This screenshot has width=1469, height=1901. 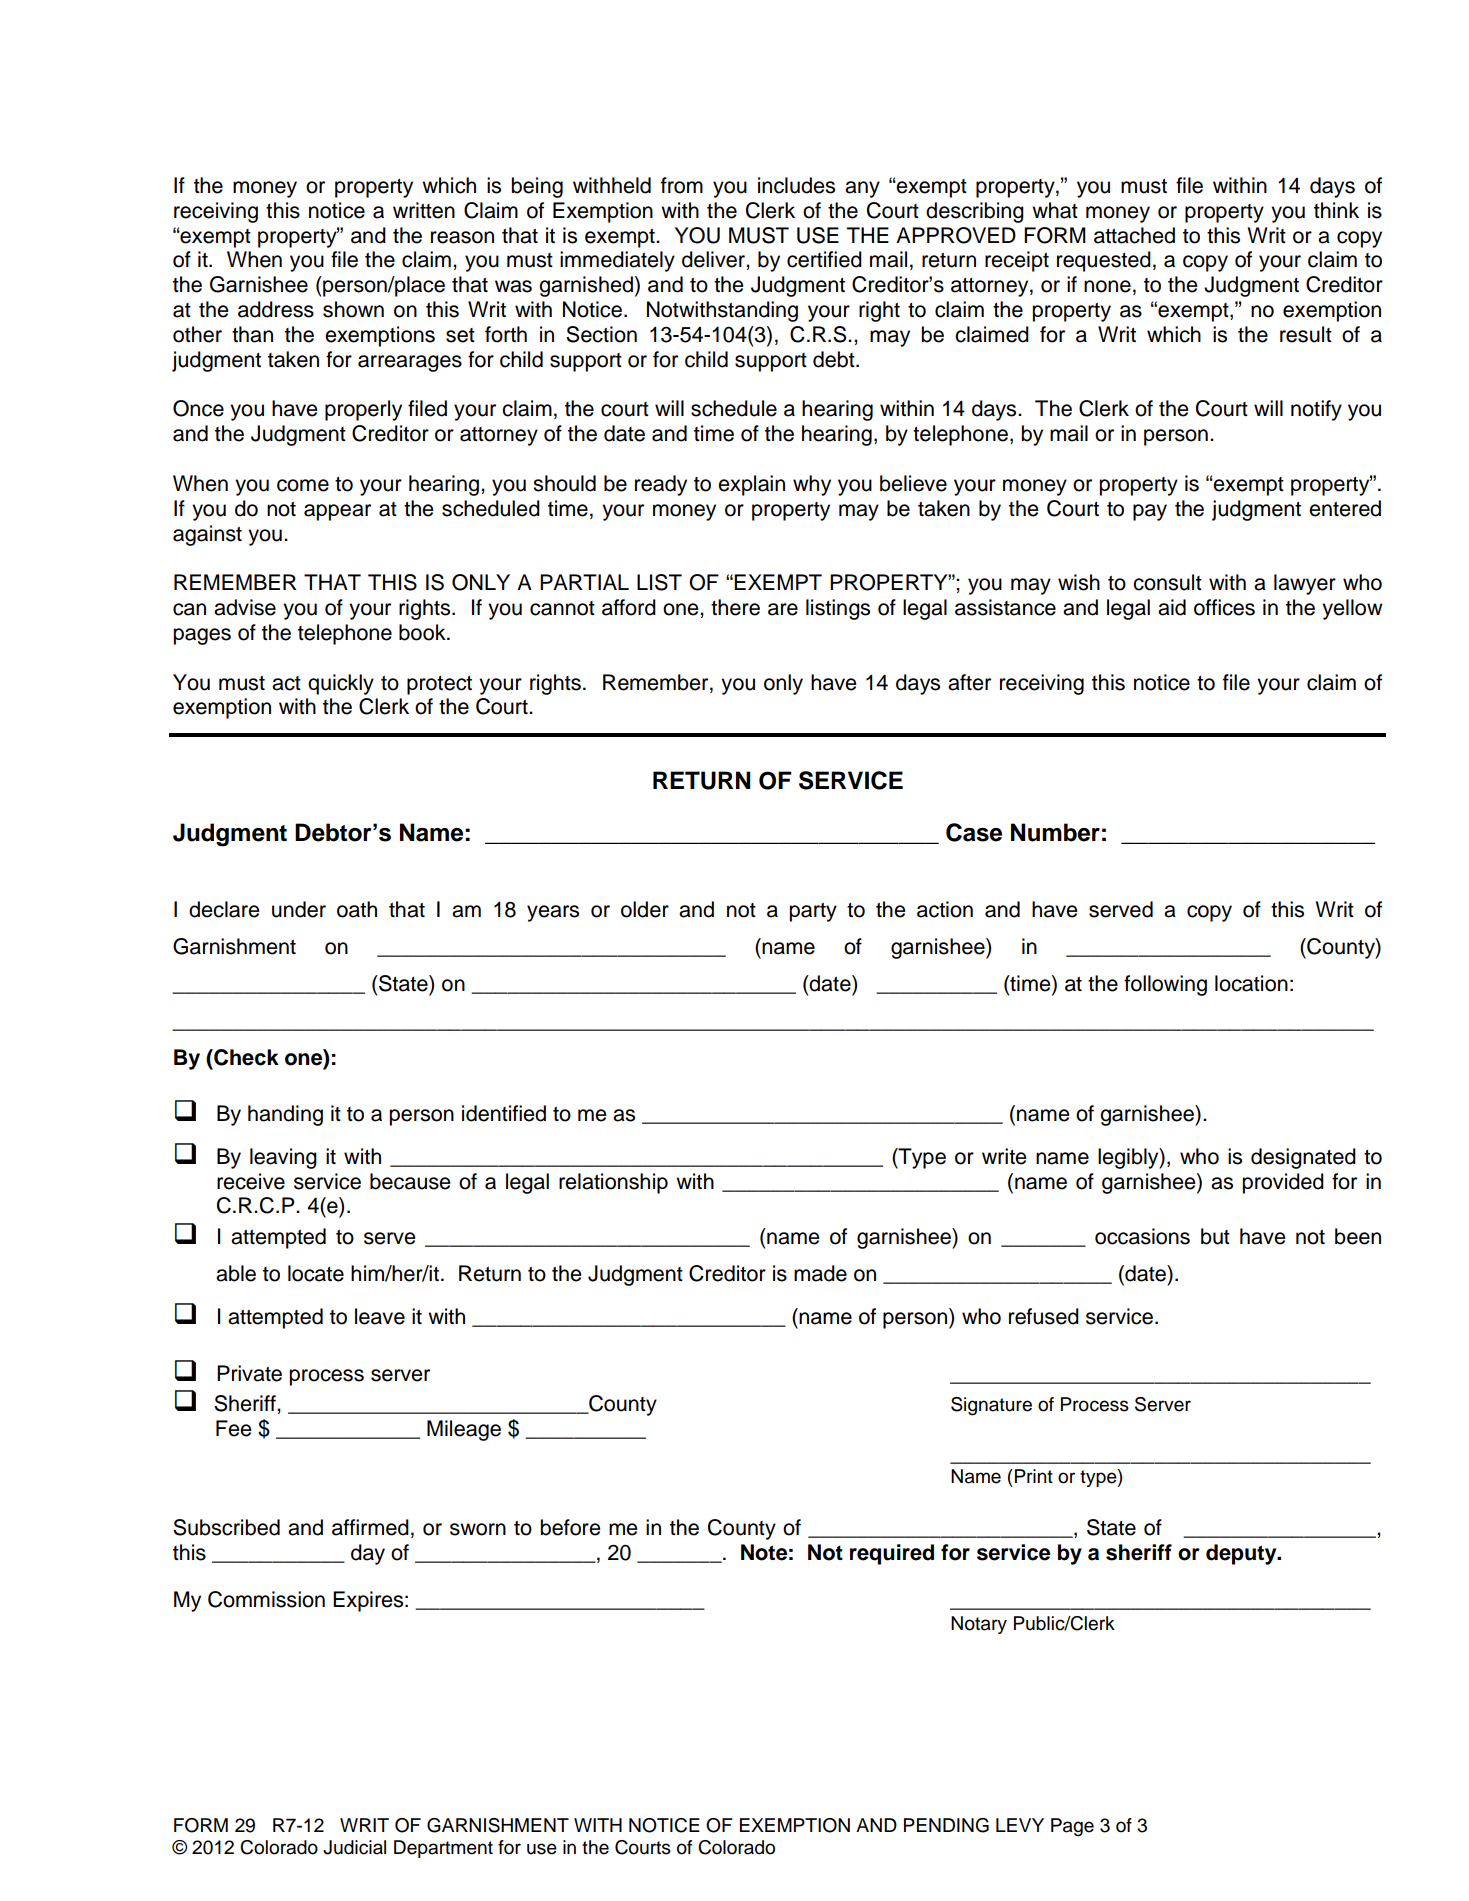 I want to click on Judicial, so click(x=354, y=1847).
